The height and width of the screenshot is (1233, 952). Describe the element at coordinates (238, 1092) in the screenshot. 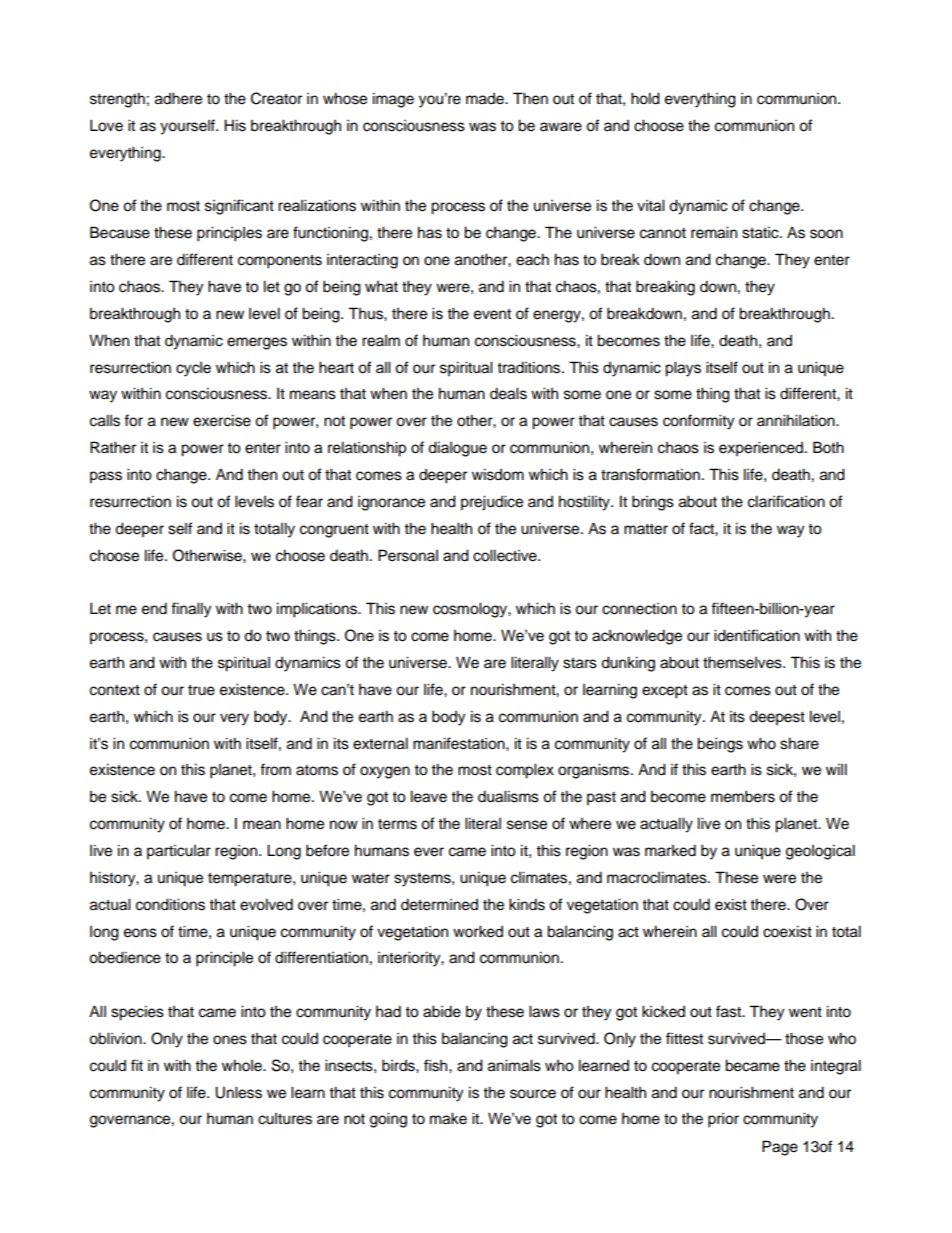

I see `Unless` at that location.
